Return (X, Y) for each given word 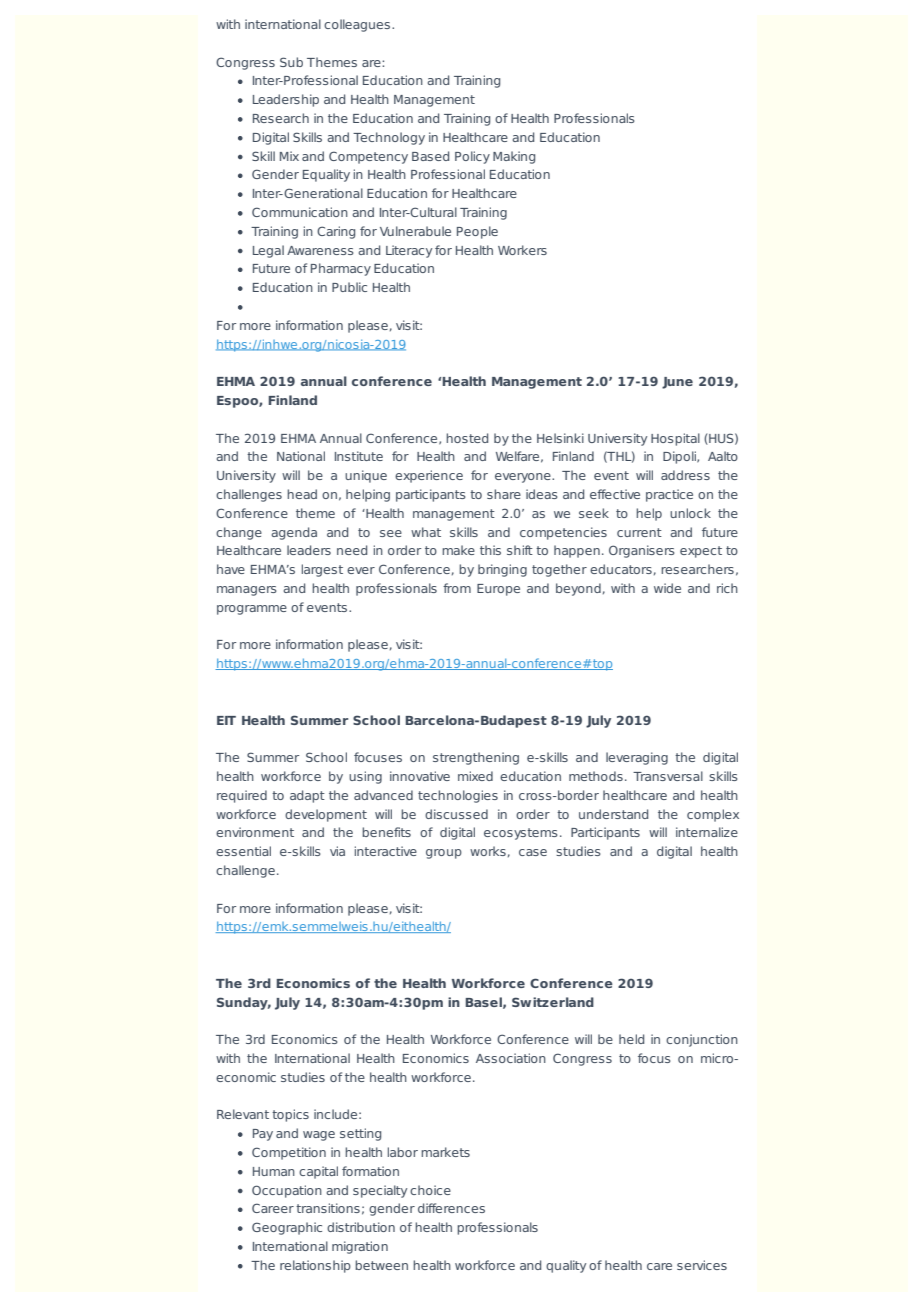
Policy (472, 157)
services (702, 1265)
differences (451, 1208)
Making (514, 157)
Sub (291, 62)
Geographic (287, 1228)
